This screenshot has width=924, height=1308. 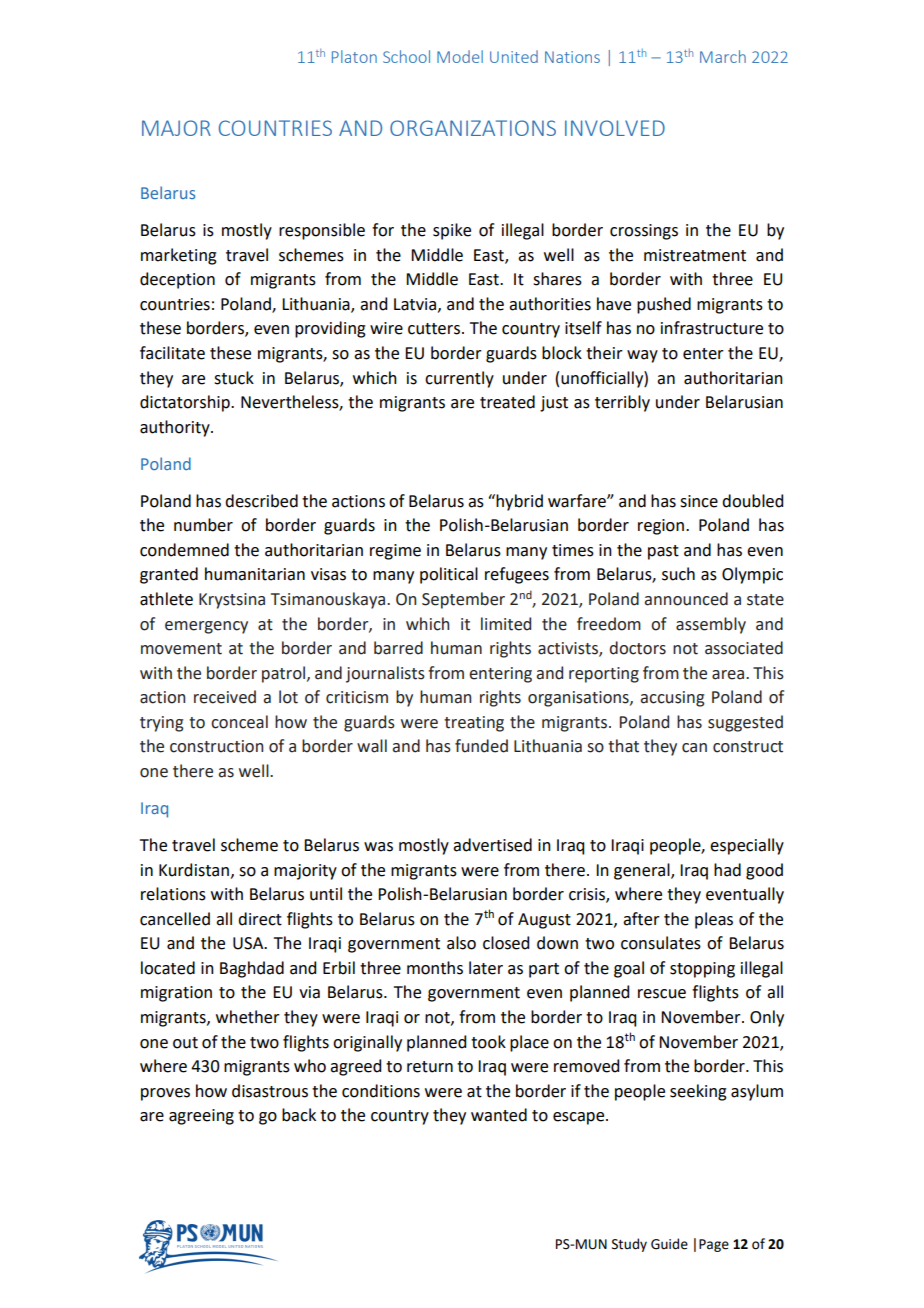 What do you see at coordinates (234, 378) in the screenshot?
I see `stuck` at bounding box center [234, 378].
